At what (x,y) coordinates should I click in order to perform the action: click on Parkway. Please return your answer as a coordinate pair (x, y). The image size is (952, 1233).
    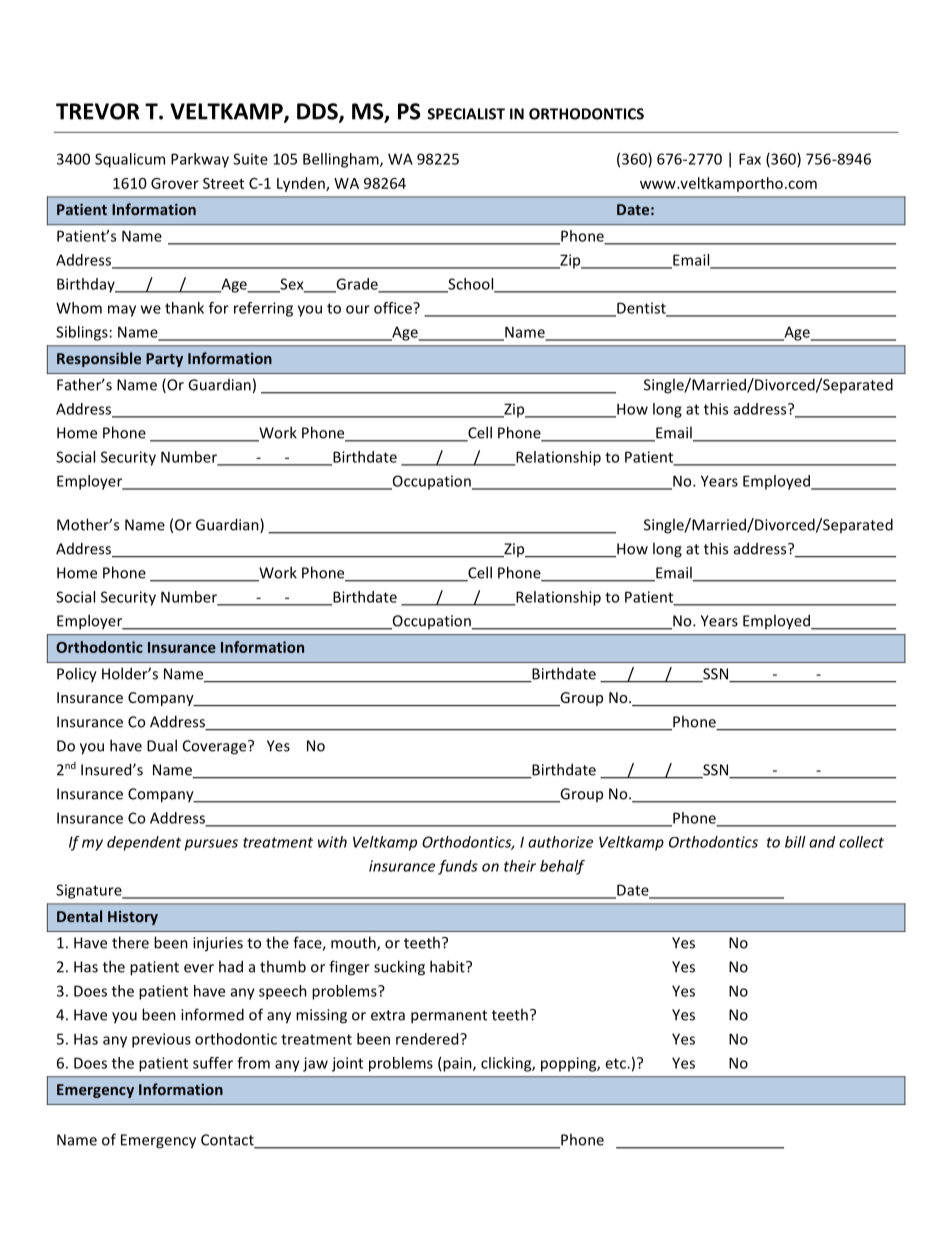
    Looking at the image, I should click on (200, 160).
